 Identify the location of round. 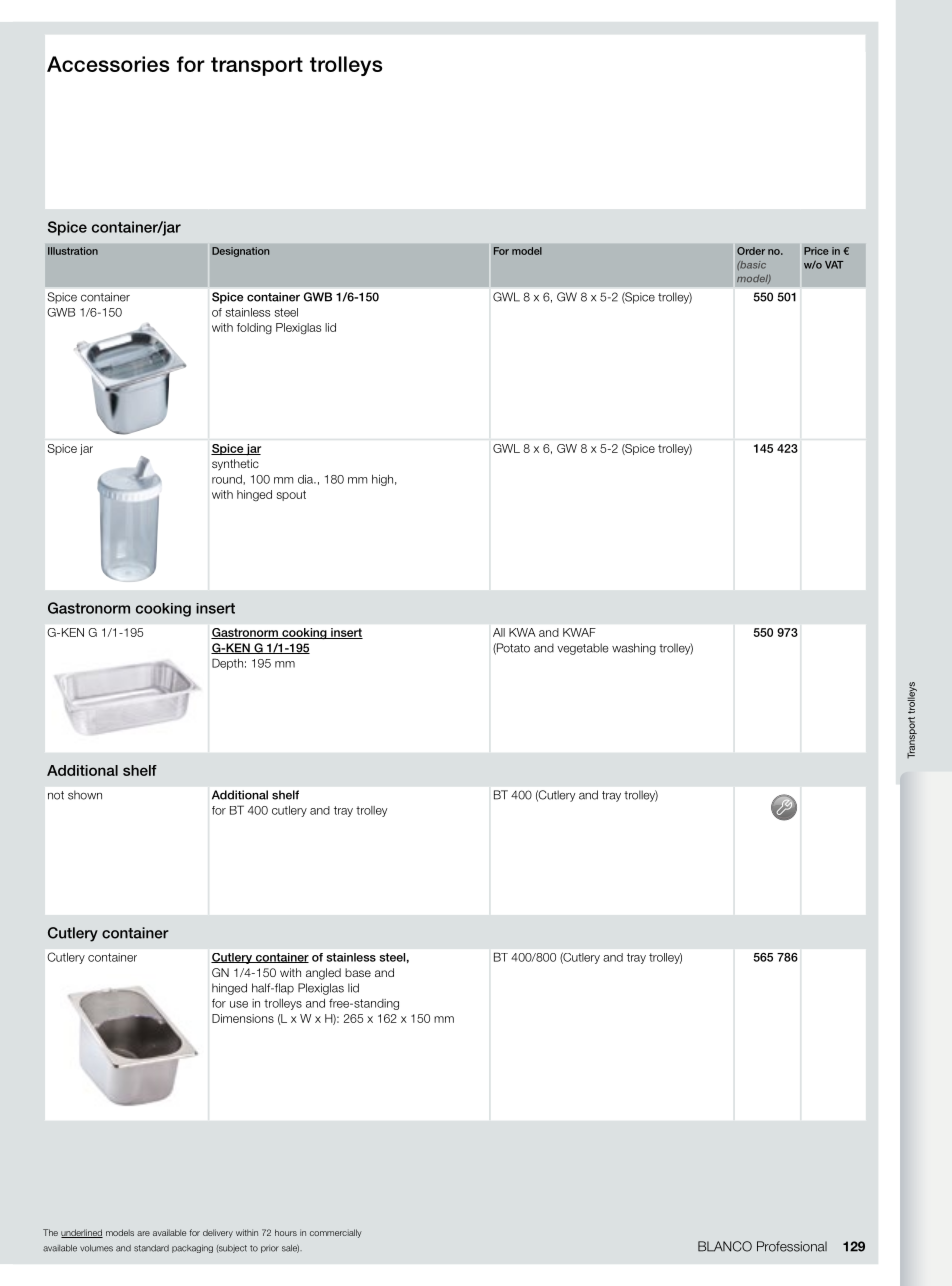
(228, 479).
